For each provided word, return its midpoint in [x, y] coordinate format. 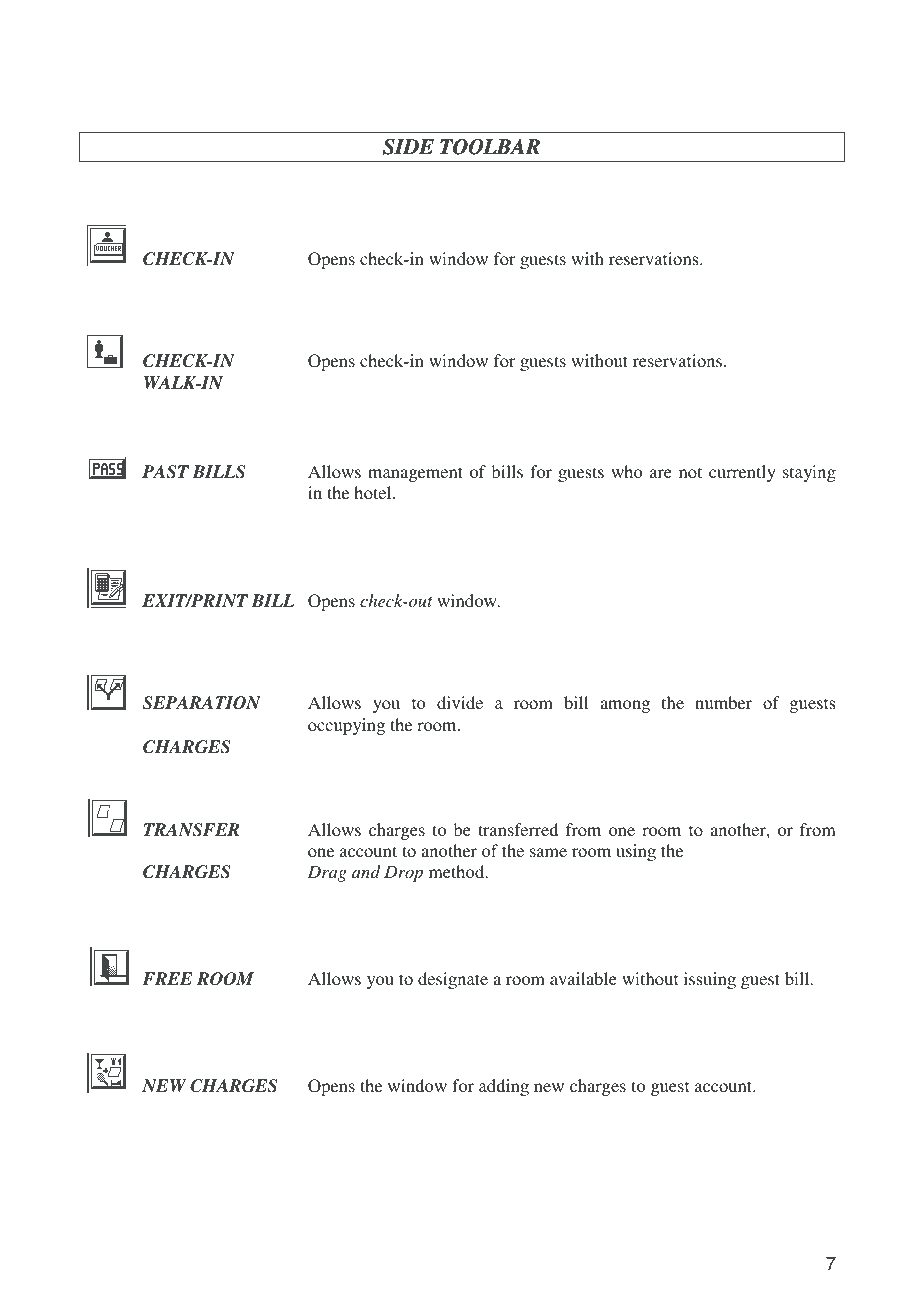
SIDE [408, 147]
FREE [167, 978]
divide [460, 702]
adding [504, 1087]
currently [742, 473]
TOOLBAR [490, 147]
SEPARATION [202, 703]
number [723, 702]
